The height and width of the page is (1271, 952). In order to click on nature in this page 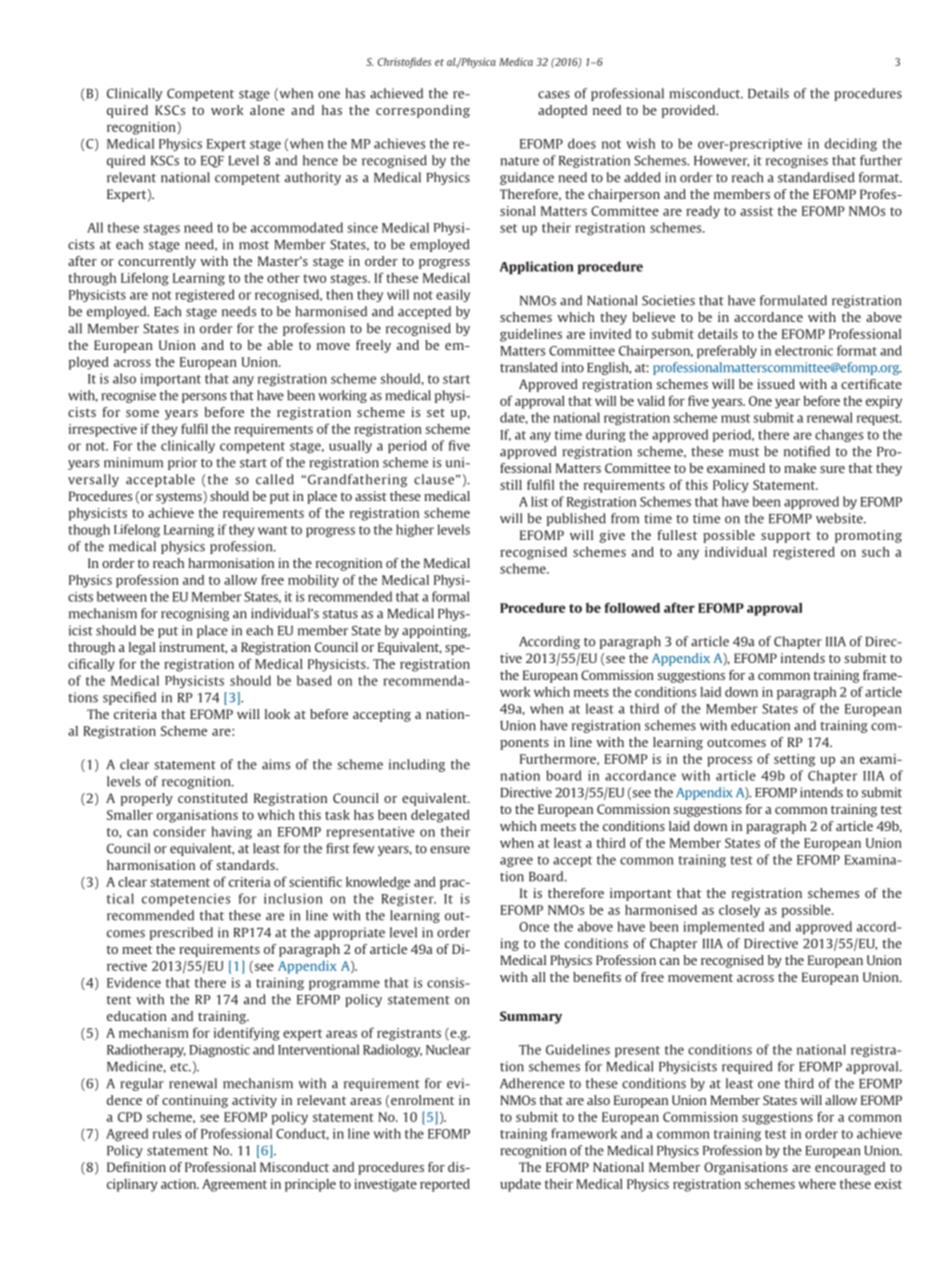, I will do `click(520, 161)`.
